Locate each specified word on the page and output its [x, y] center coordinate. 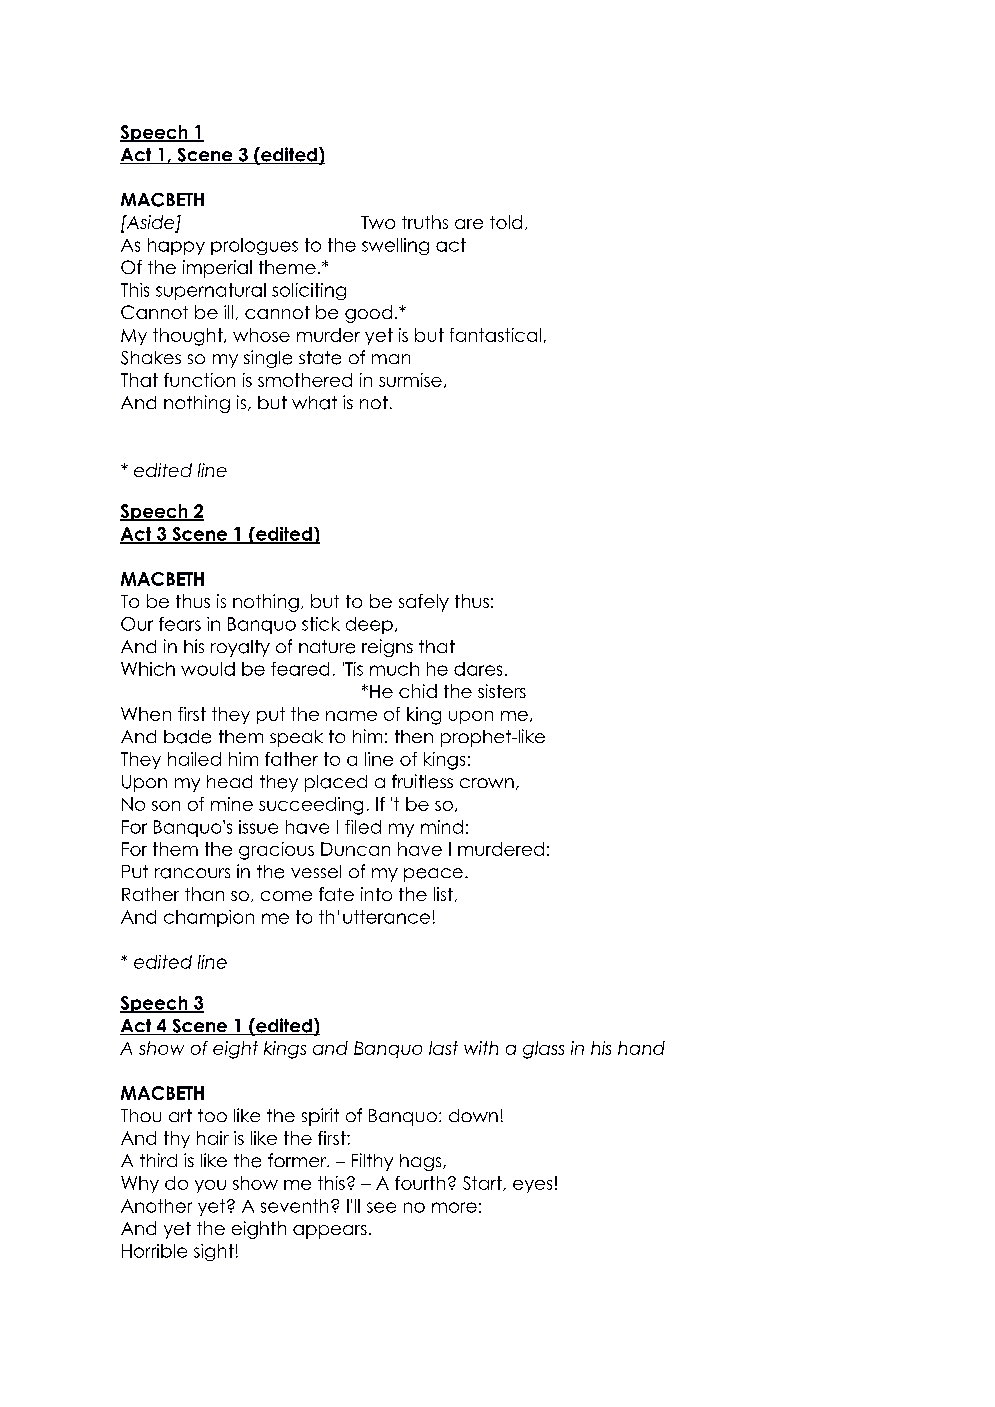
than [204, 894]
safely [424, 603]
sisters [502, 691]
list [443, 894]
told [506, 222]
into [376, 894]
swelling [395, 246]
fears [180, 624]
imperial [217, 269]
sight [214, 1252]
